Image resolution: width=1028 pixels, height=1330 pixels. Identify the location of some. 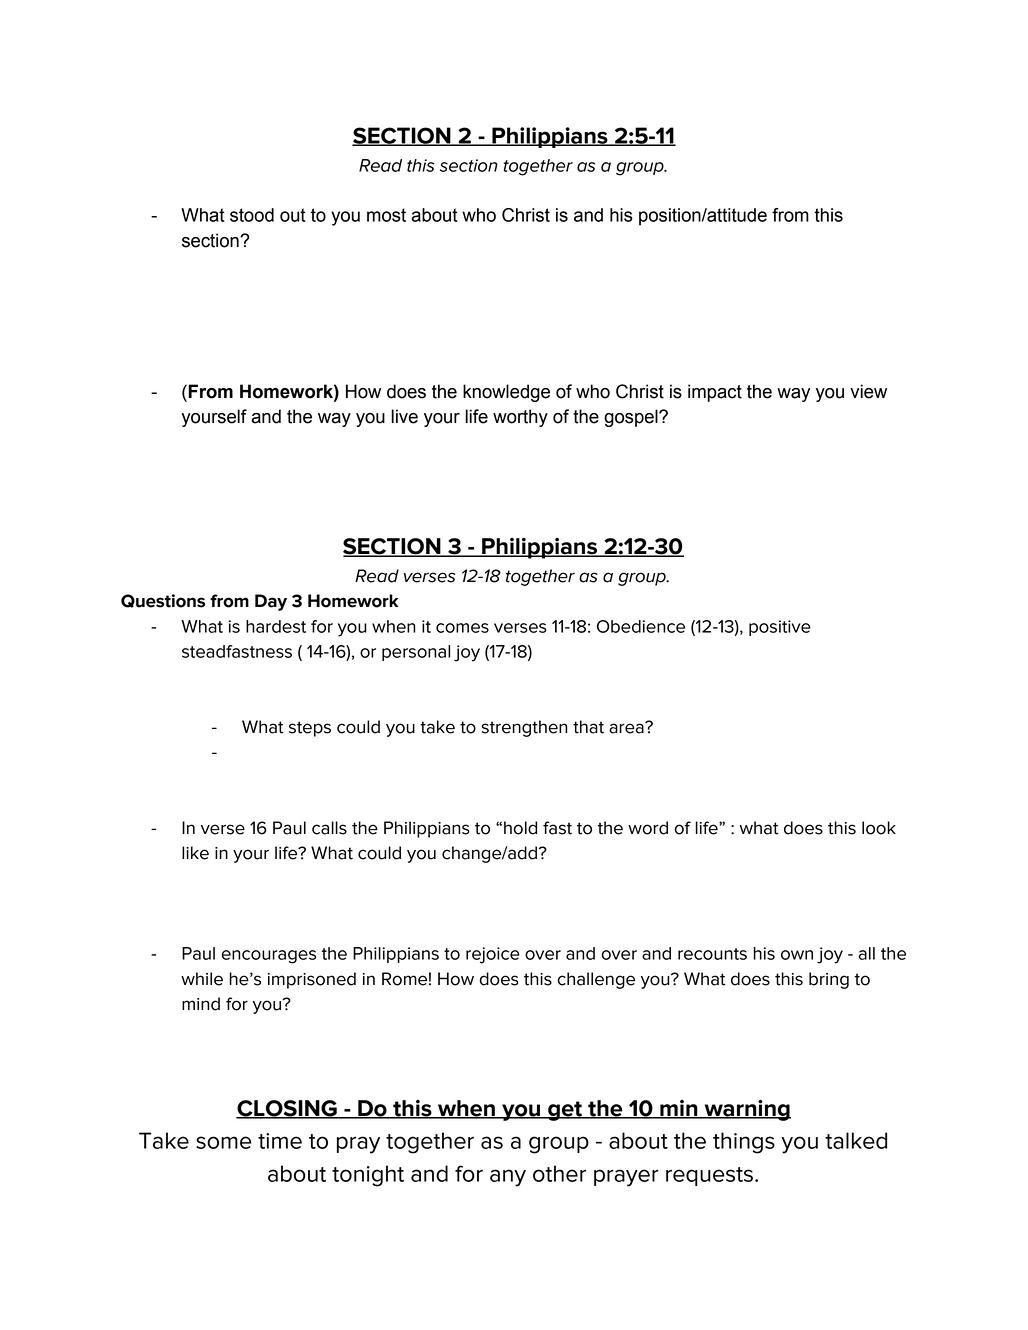
(224, 1142).
